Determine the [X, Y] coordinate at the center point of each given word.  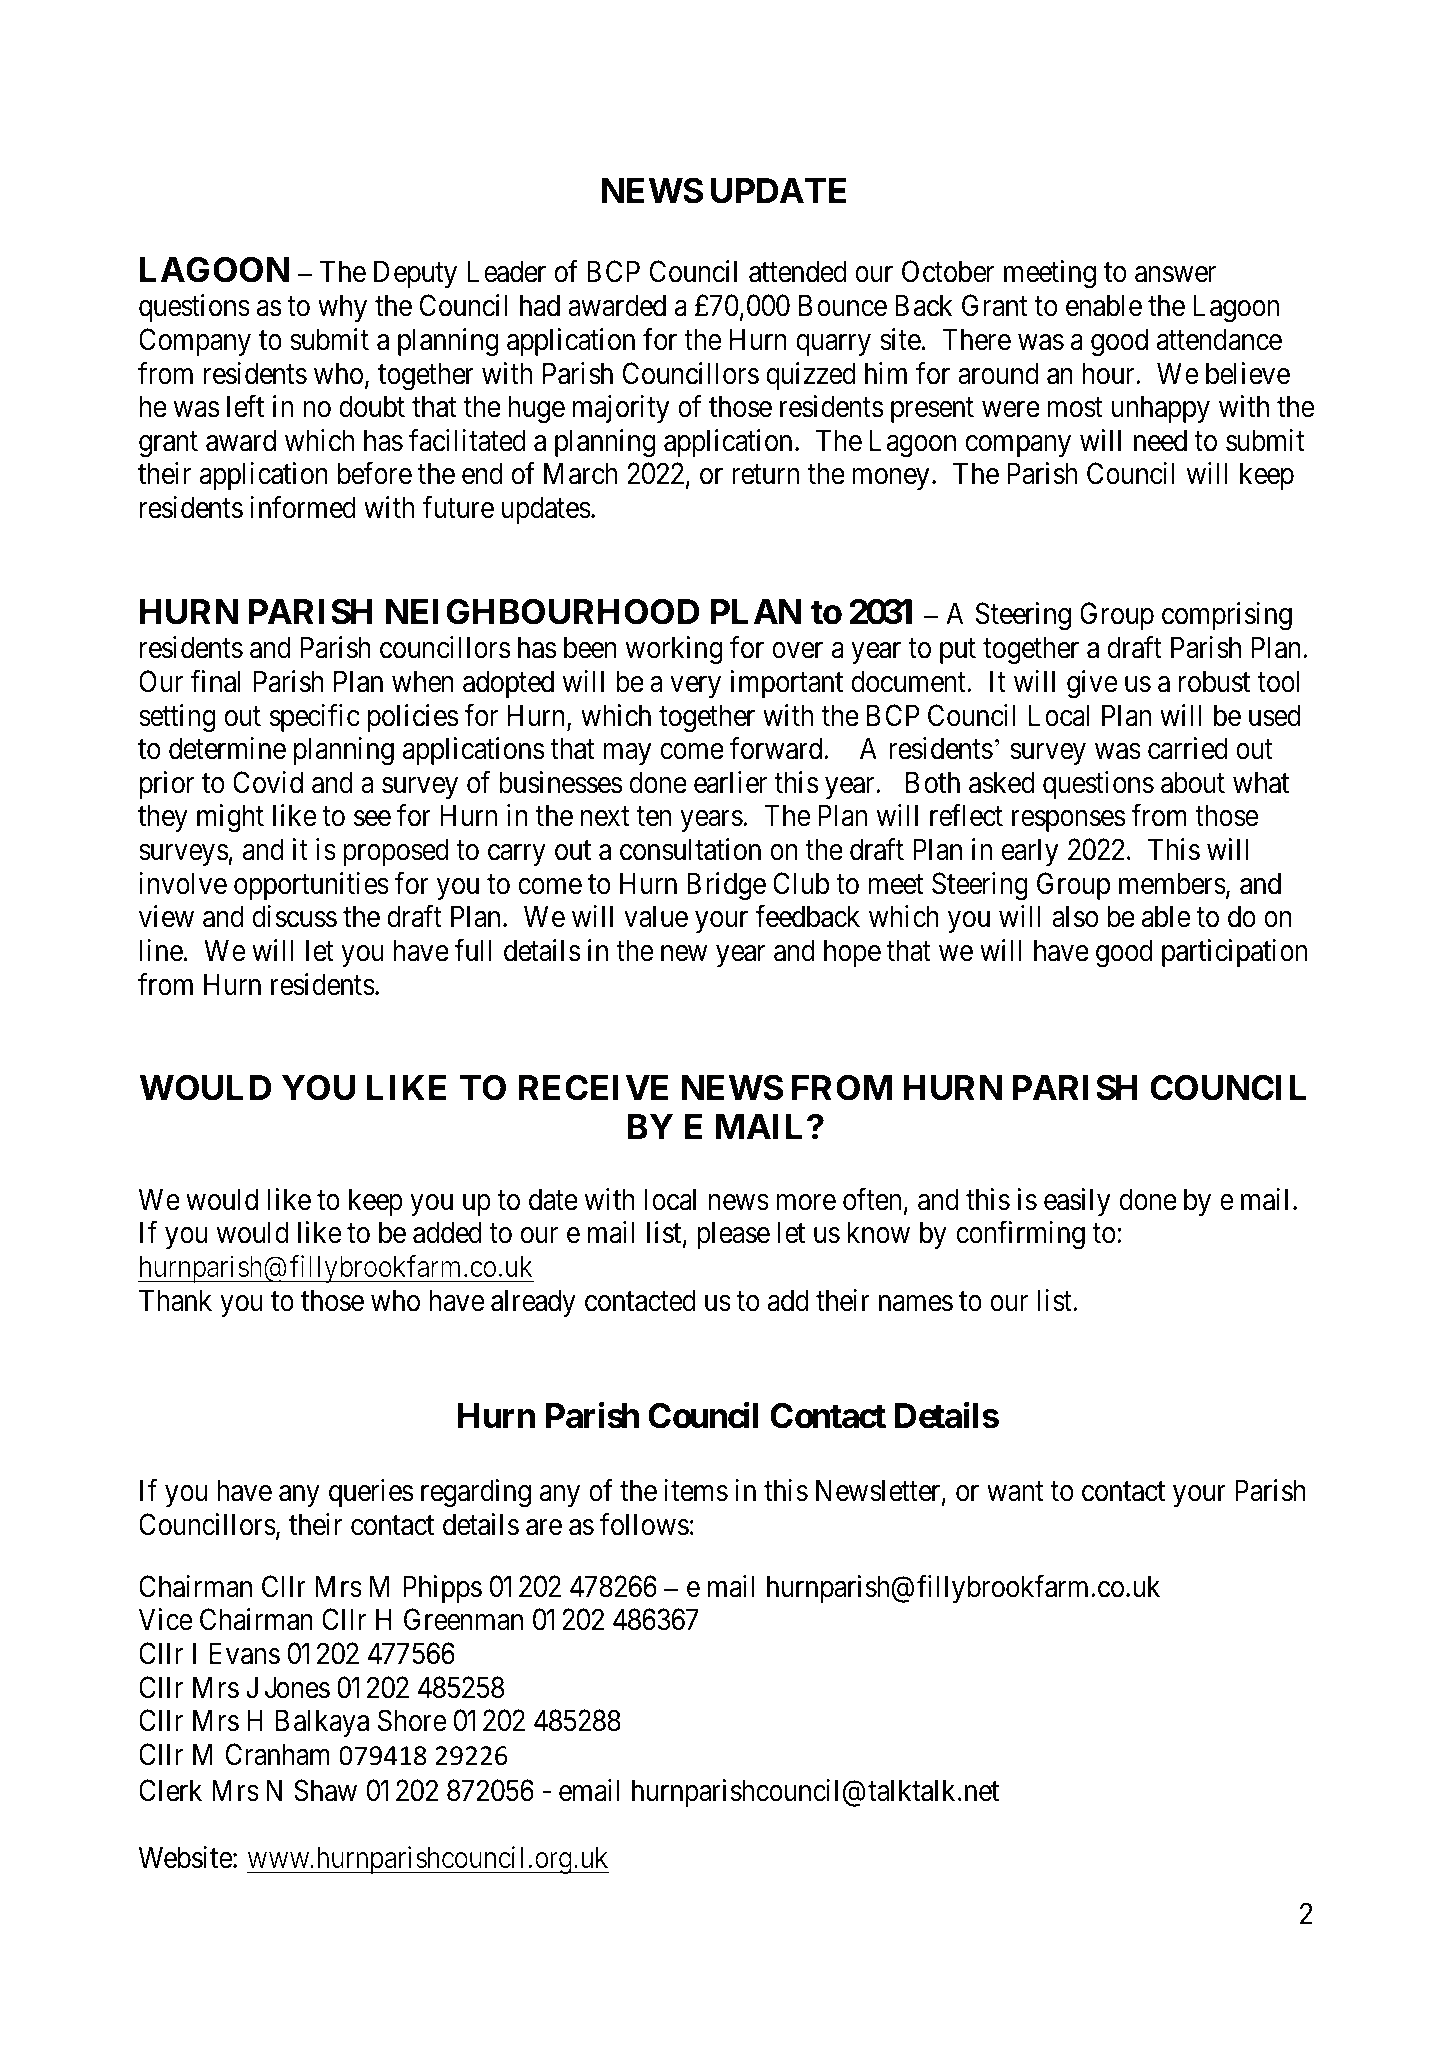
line [161, 950]
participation [1234, 953]
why [342, 308]
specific [314, 718]
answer [1175, 274]
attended [798, 271]
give [1092, 684]
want [1015, 1492]
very [695, 687]
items [696, 1490]
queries [371, 1493]
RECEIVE [593, 1088]
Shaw [325, 1790]
